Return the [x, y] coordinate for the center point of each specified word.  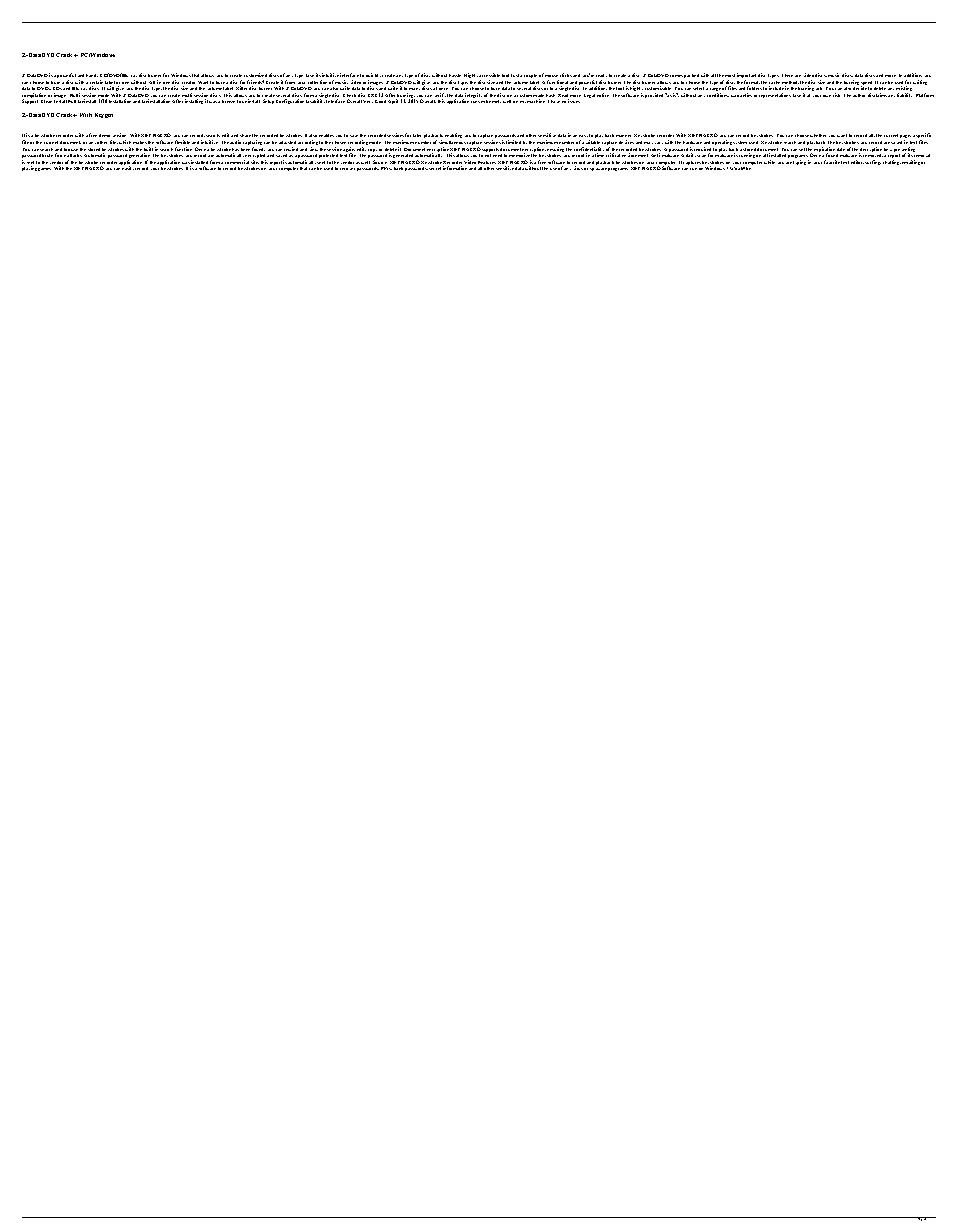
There [787, 75]
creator [188, 84]
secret [435, 168]
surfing [873, 162]
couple [530, 76]
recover [347, 169]
